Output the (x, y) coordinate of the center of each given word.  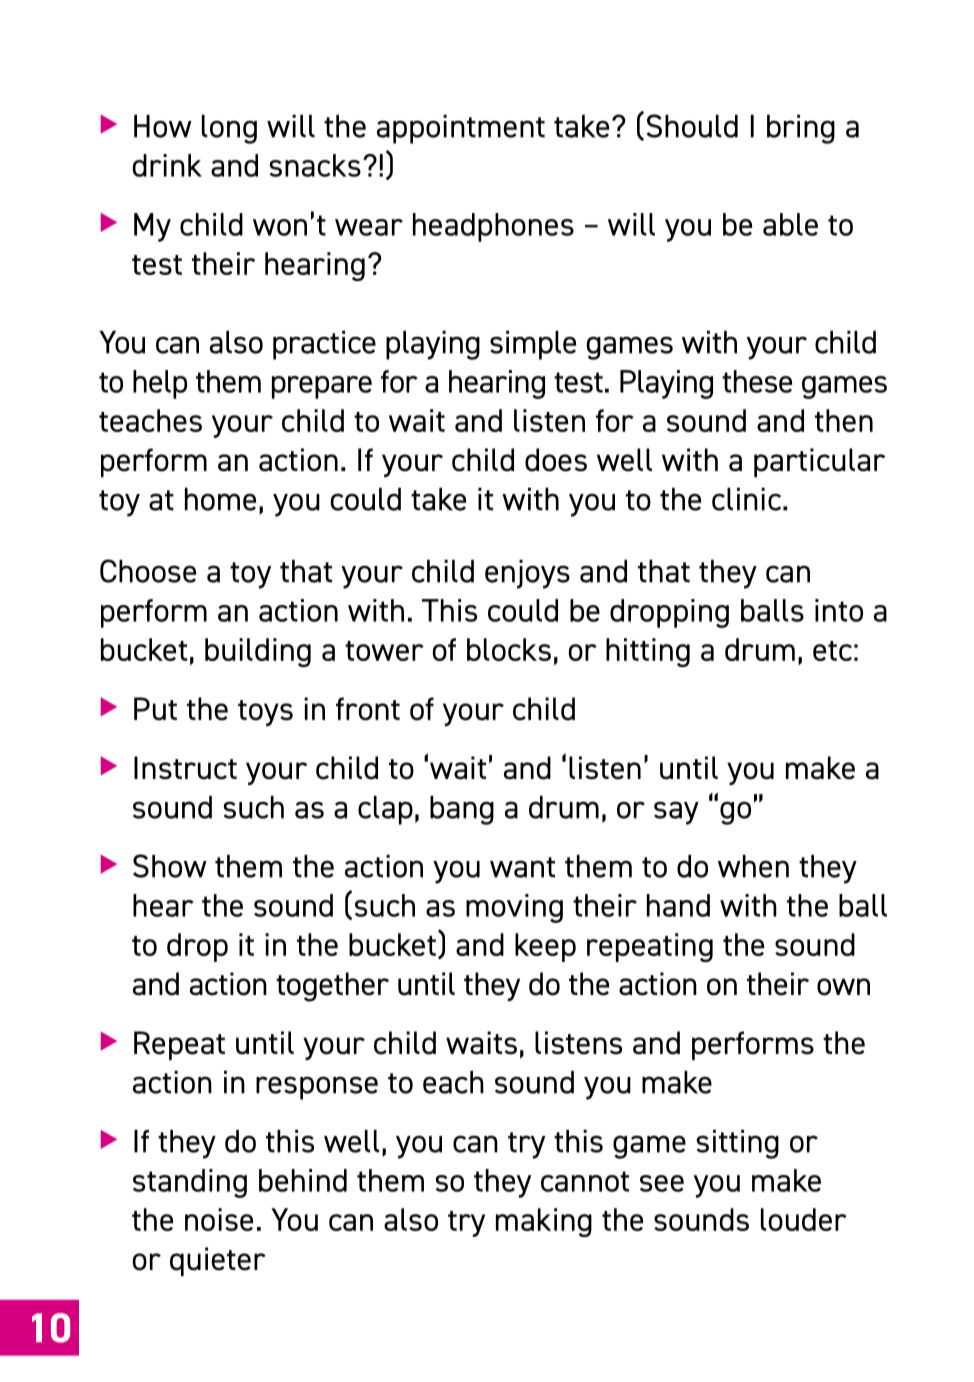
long (229, 129)
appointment (461, 129)
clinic (748, 499)
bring (801, 129)
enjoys (527, 574)
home (220, 499)
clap (385, 810)
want (522, 867)
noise (219, 1219)
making (544, 1222)
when (753, 866)
